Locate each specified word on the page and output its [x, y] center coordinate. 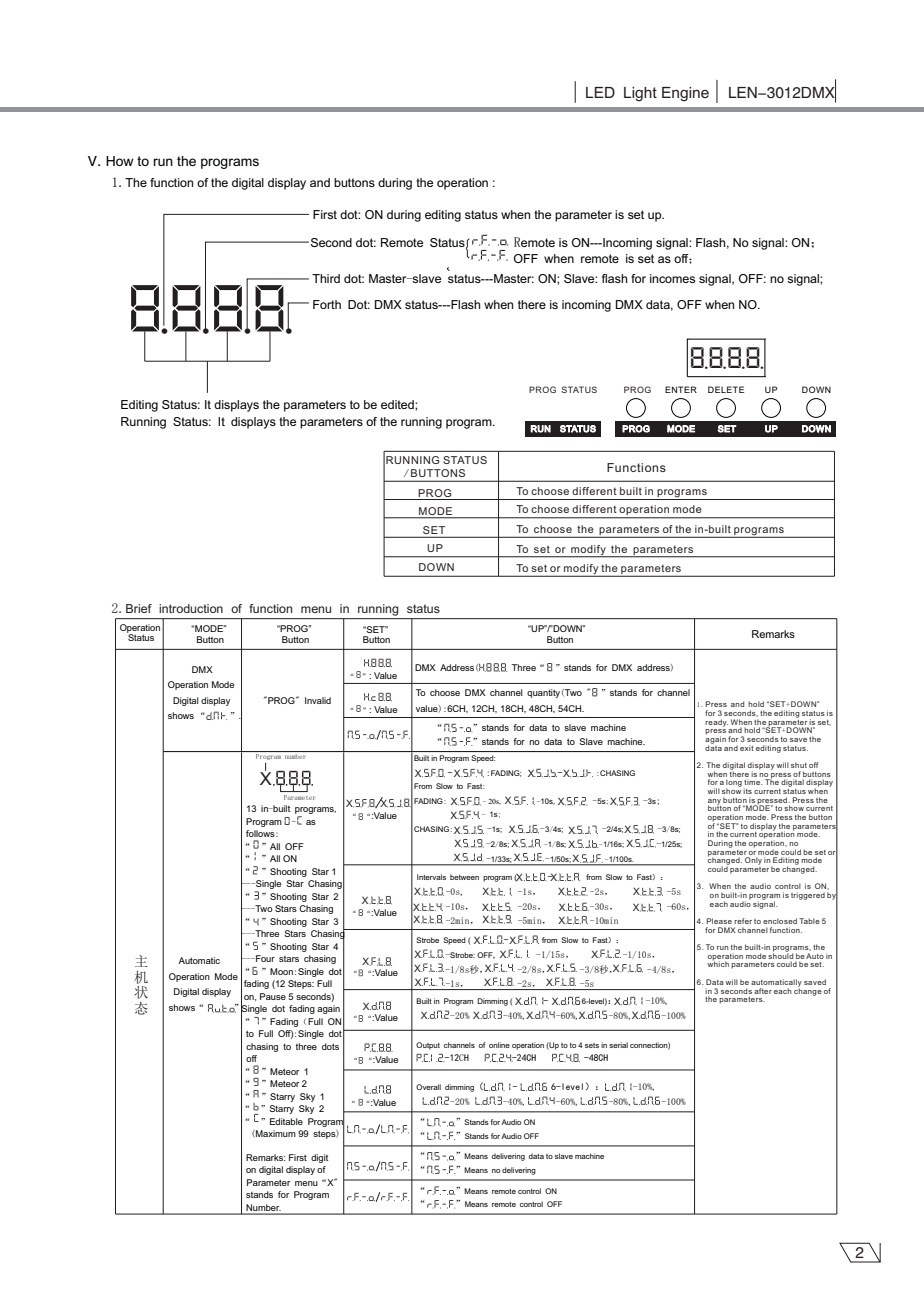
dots [330, 1046]
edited [398, 404]
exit [747, 748]
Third [326, 278]
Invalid [318, 700]
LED [600, 92]
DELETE [726, 389]
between [464, 877]
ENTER [681, 389]
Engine [685, 94]
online [499, 1045]
